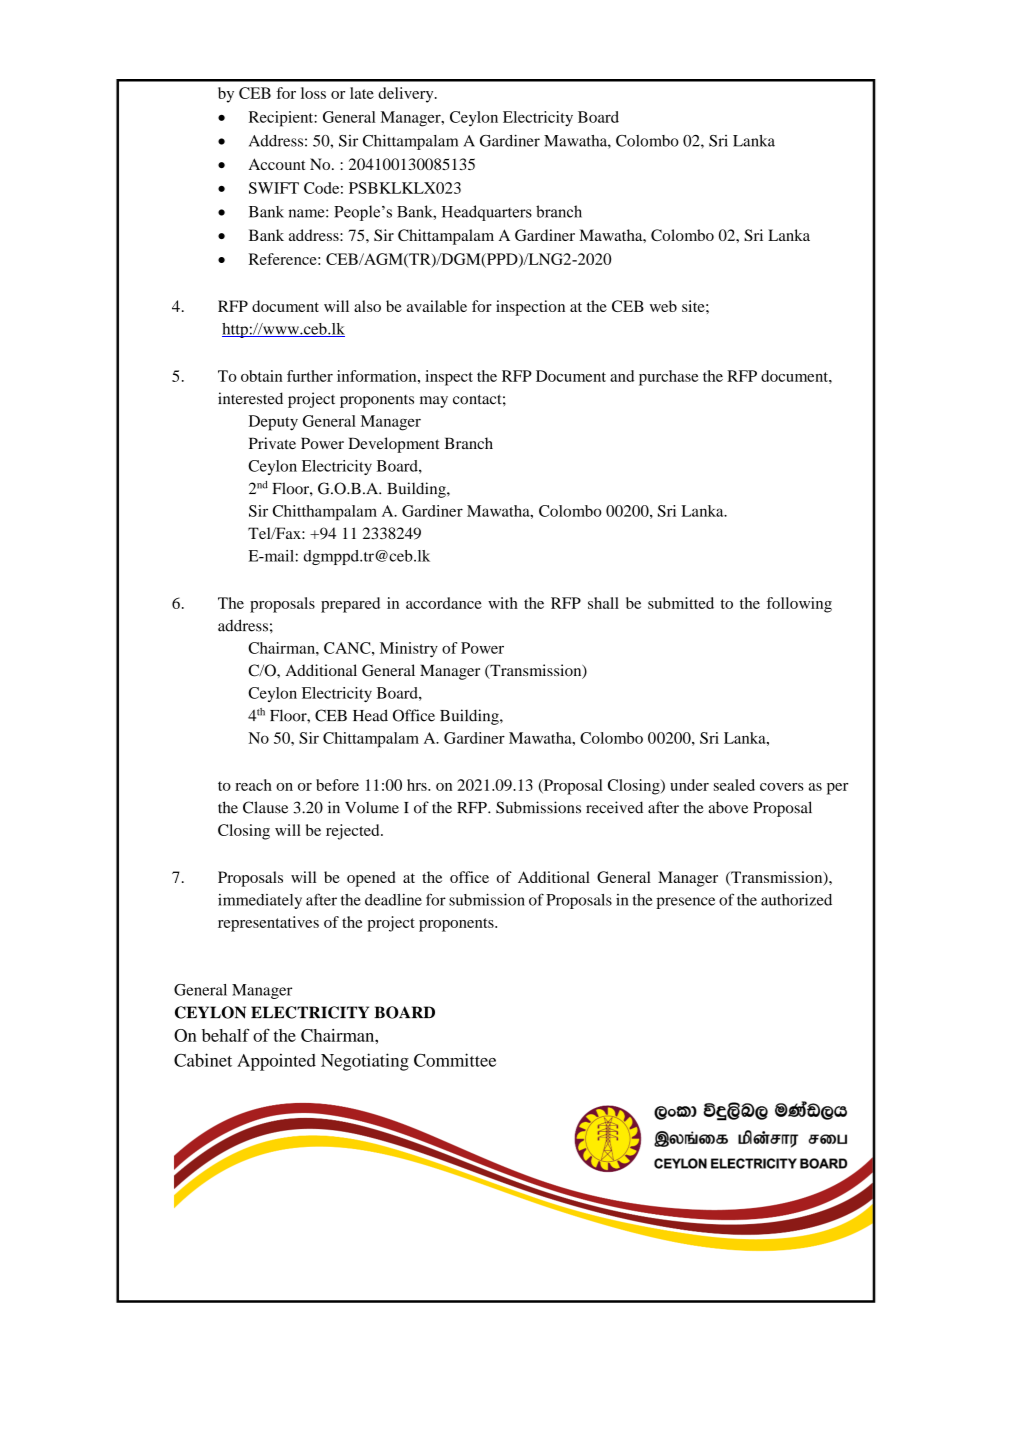 The width and height of the screenshot is (1012, 1431). What do you see at coordinates (668, 378) in the screenshot?
I see `purchase` at bounding box center [668, 378].
